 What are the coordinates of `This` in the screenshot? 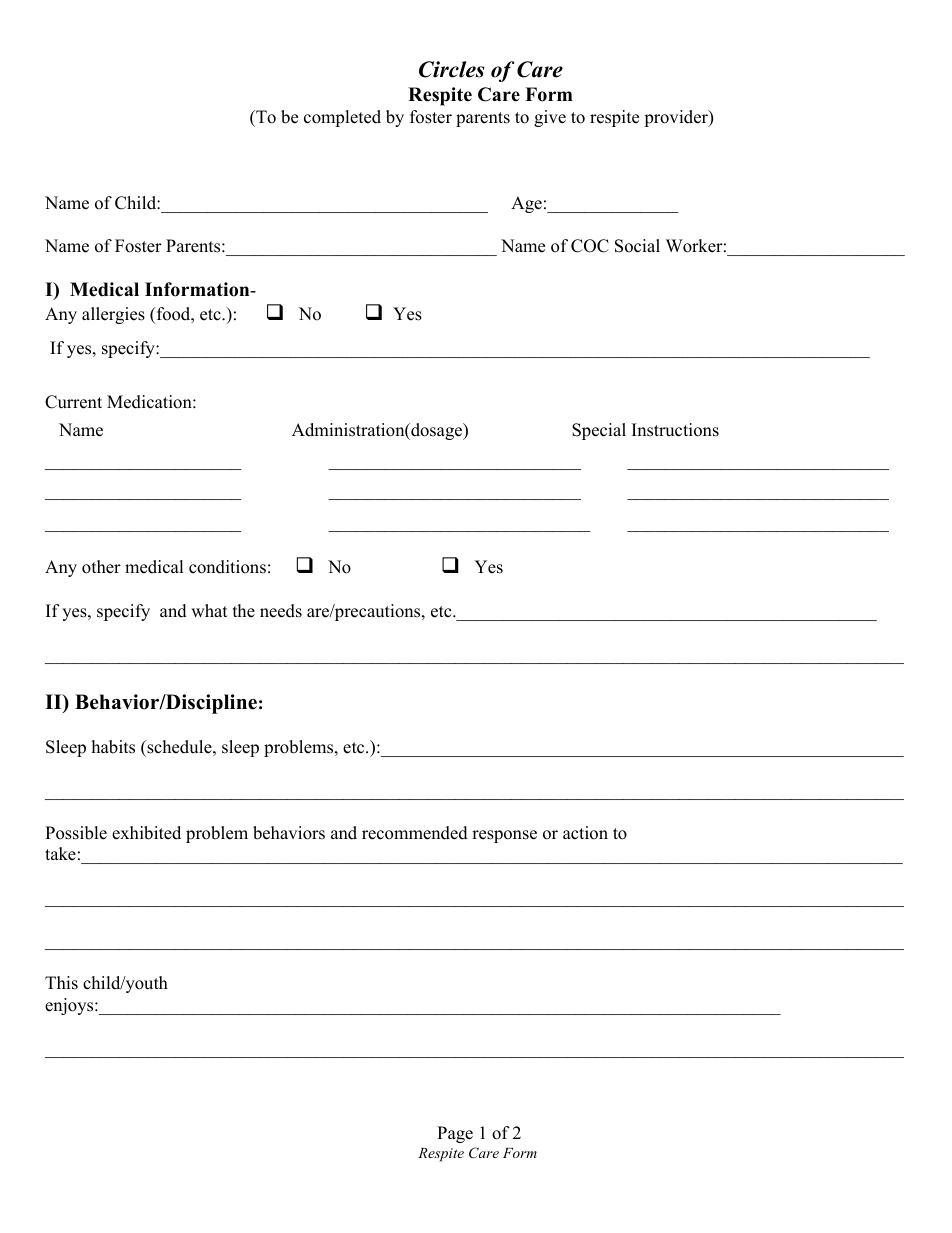 It's located at (61, 983).
